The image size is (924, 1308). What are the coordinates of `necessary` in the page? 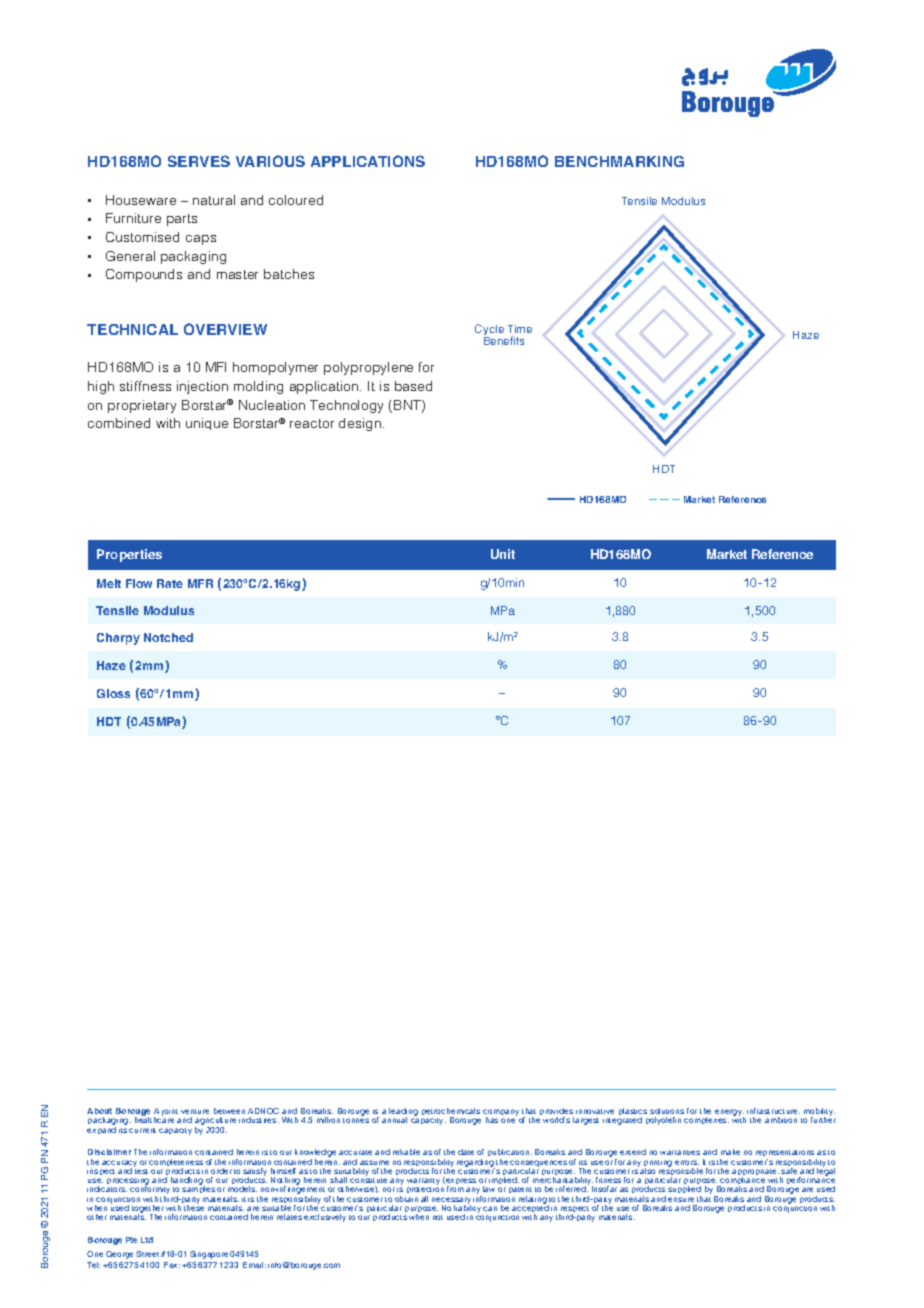 It's located at (451, 1202).
